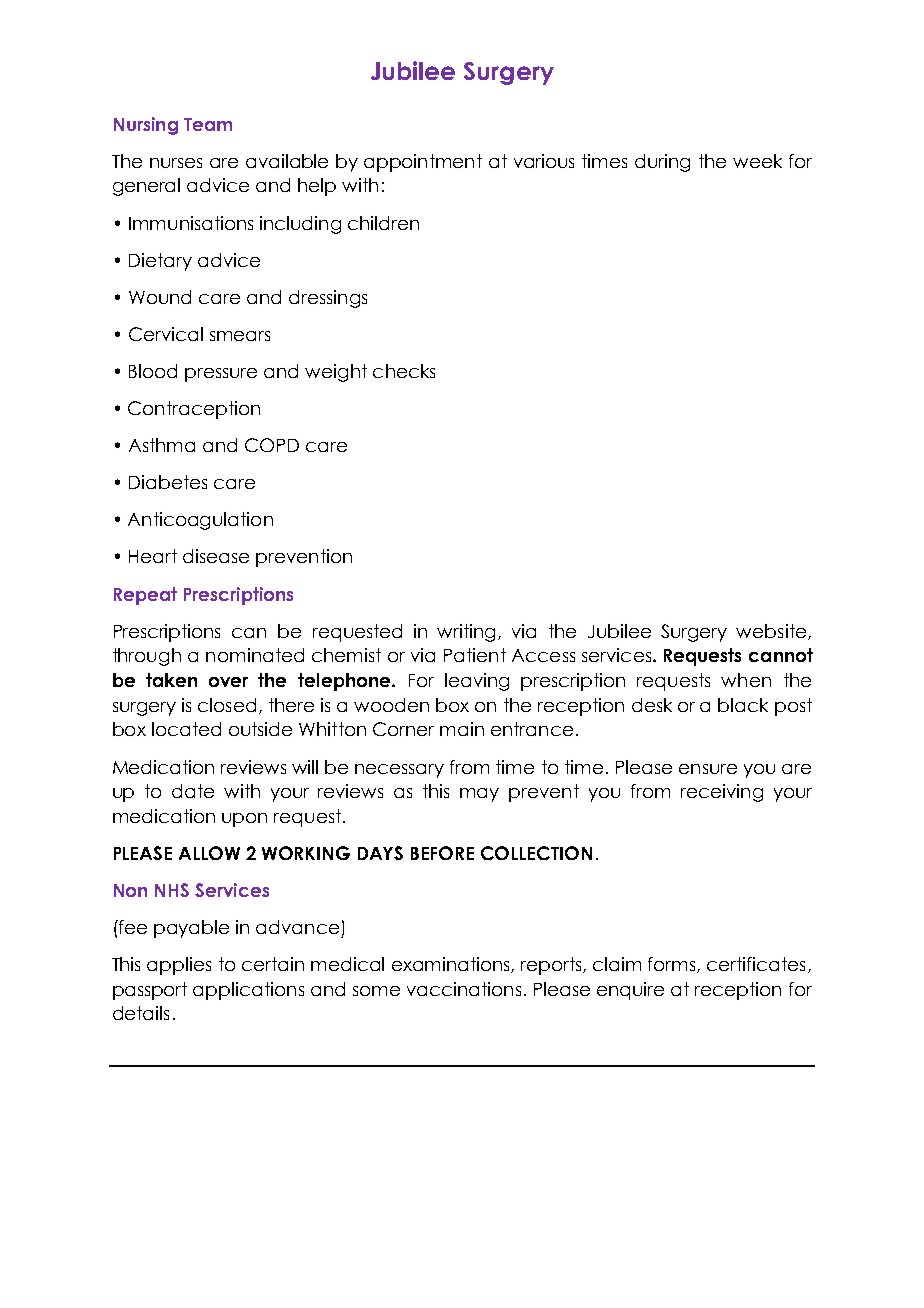 The image size is (924, 1308). What do you see at coordinates (475, 655) in the document?
I see `Patient` at bounding box center [475, 655].
